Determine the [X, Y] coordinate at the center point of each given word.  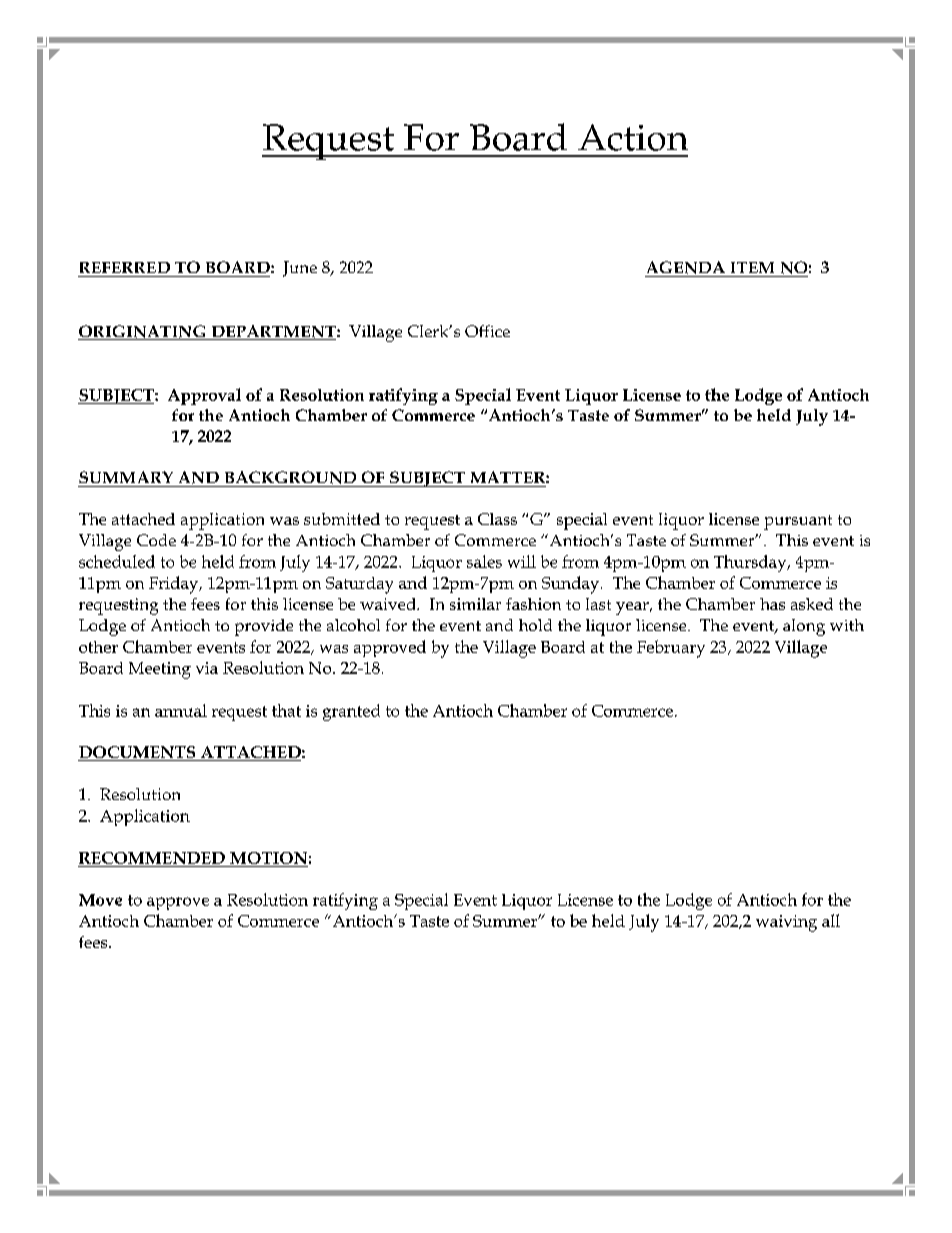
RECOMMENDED [152, 859]
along [804, 627]
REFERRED [125, 267]
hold [535, 625]
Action [633, 137]
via [207, 668]
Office [487, 331]
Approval [204, 396]
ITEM [752, 267]
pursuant [798, 522]
